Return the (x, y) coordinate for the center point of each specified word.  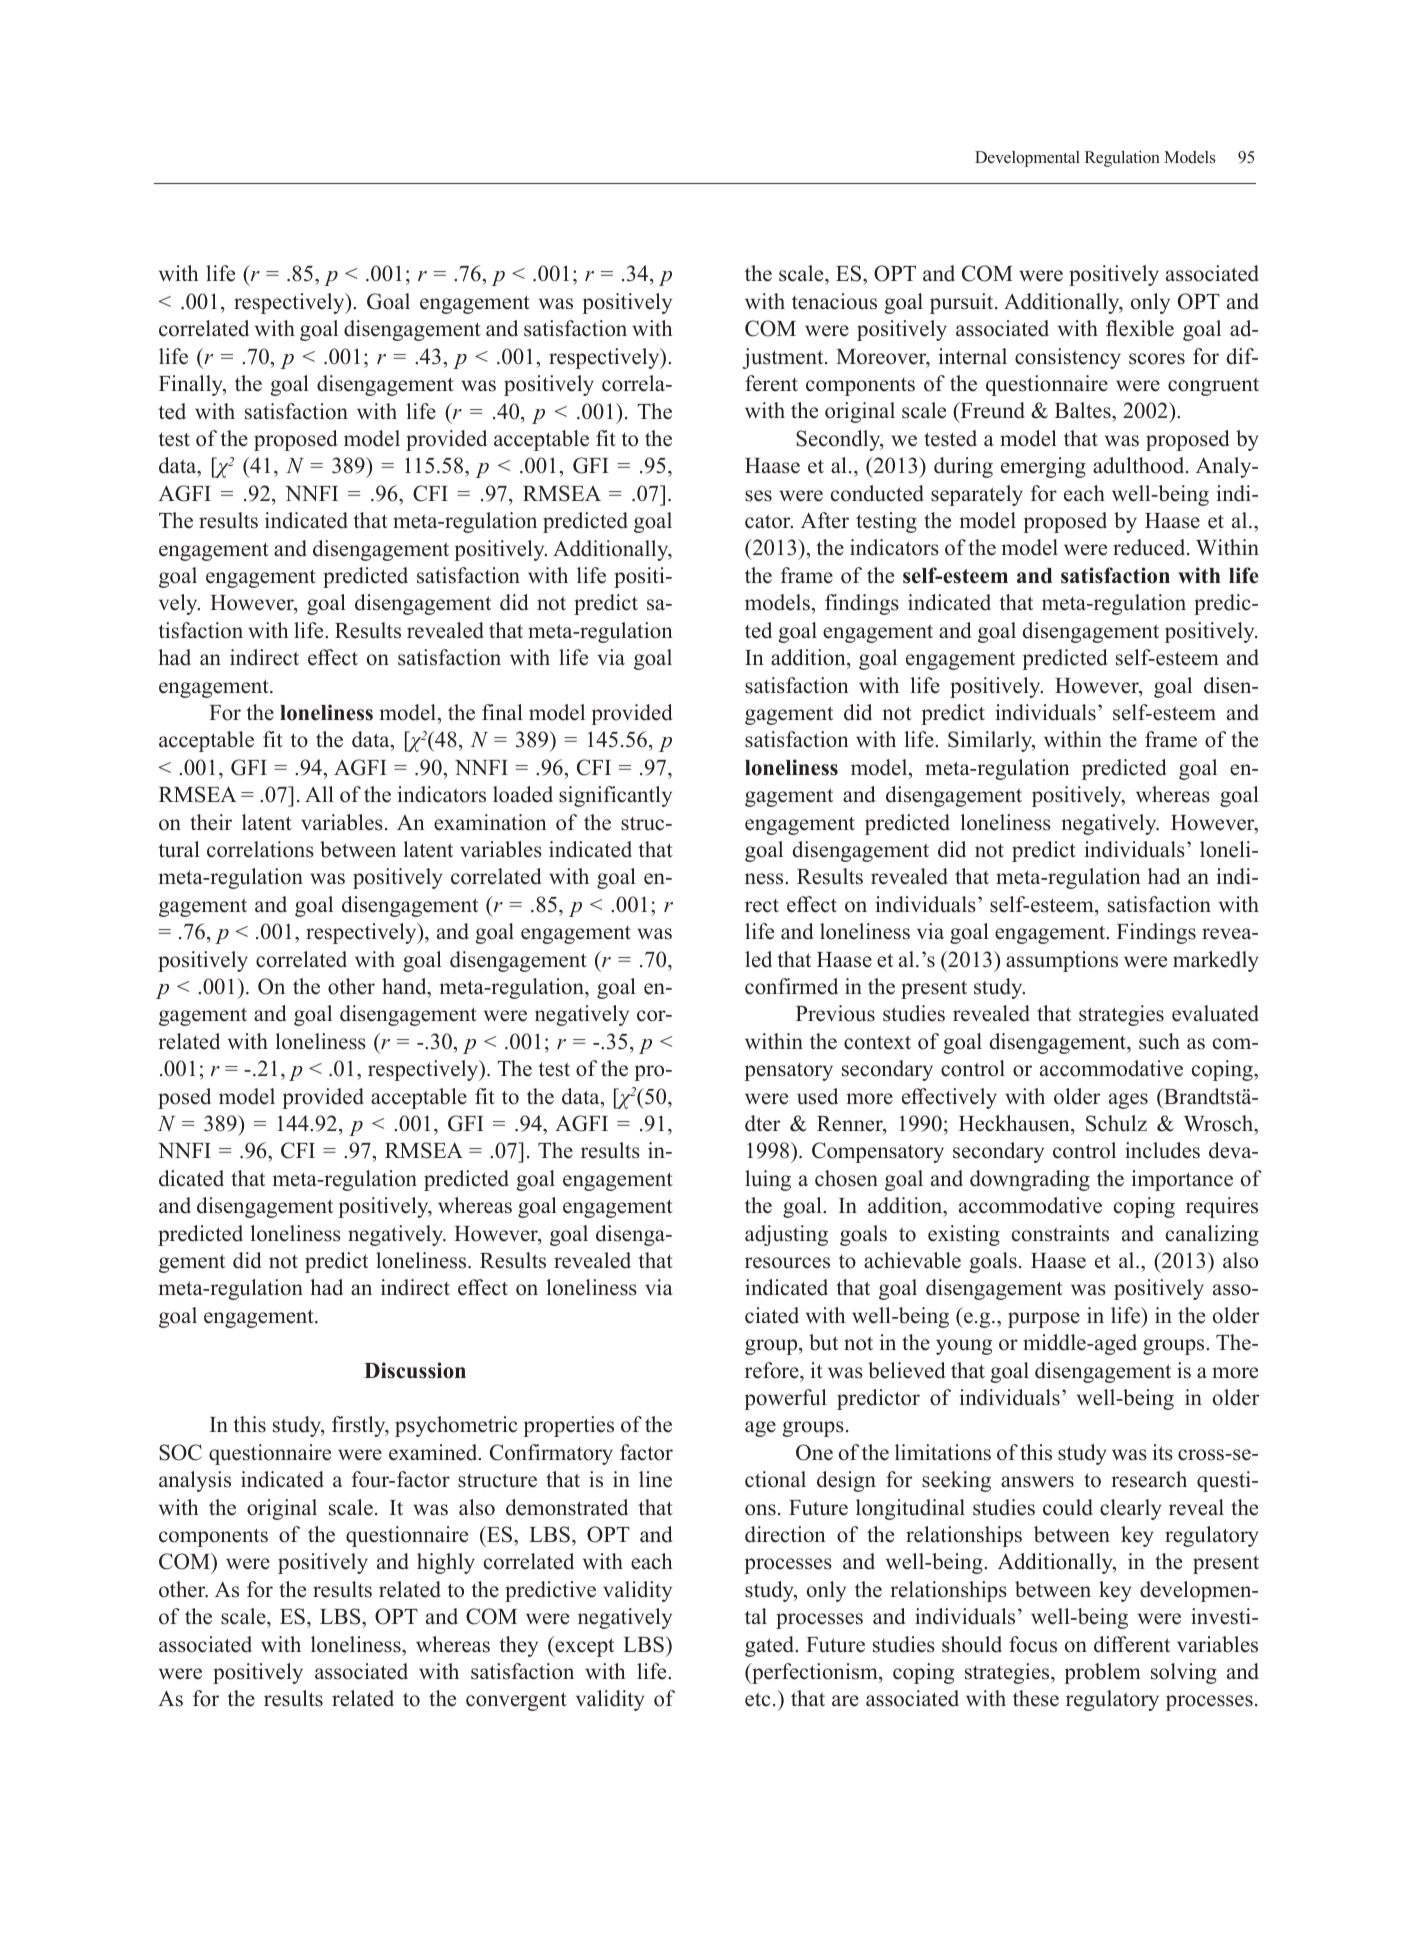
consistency (1068, 358)
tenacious (834, 301)
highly (446, 1563)
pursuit (963, 303)
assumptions (1062, 961)
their (211, 822)
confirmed (791, 986)
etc (758, 1699)
